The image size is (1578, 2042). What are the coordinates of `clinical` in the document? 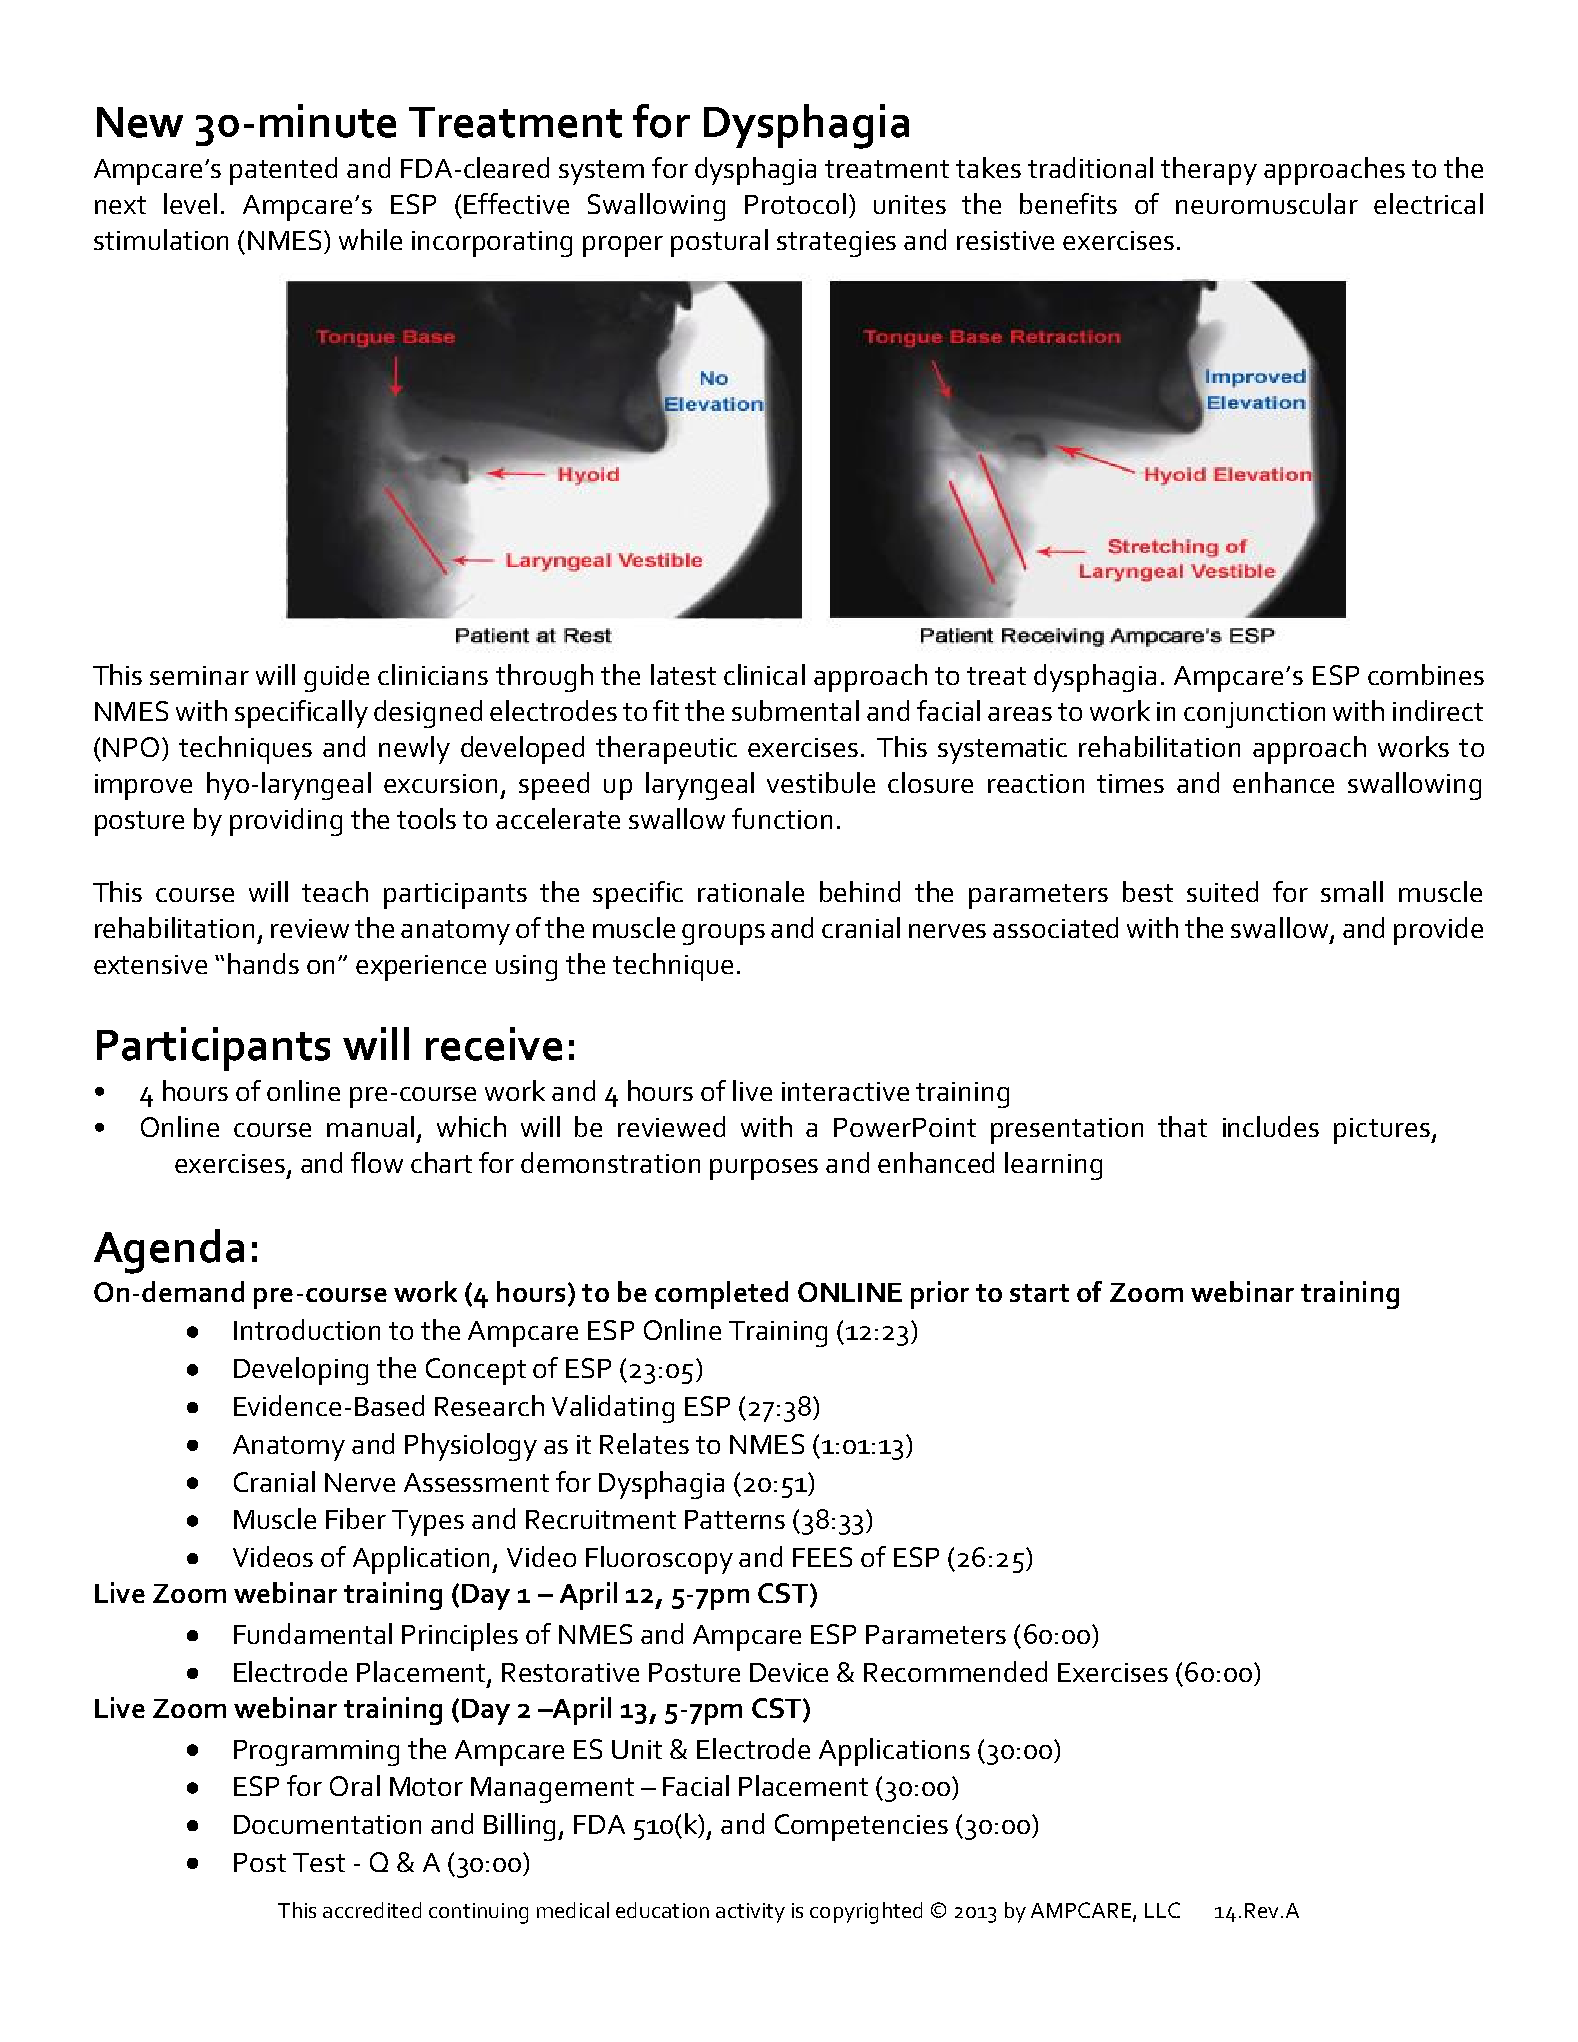 It's located at (764, 674).
